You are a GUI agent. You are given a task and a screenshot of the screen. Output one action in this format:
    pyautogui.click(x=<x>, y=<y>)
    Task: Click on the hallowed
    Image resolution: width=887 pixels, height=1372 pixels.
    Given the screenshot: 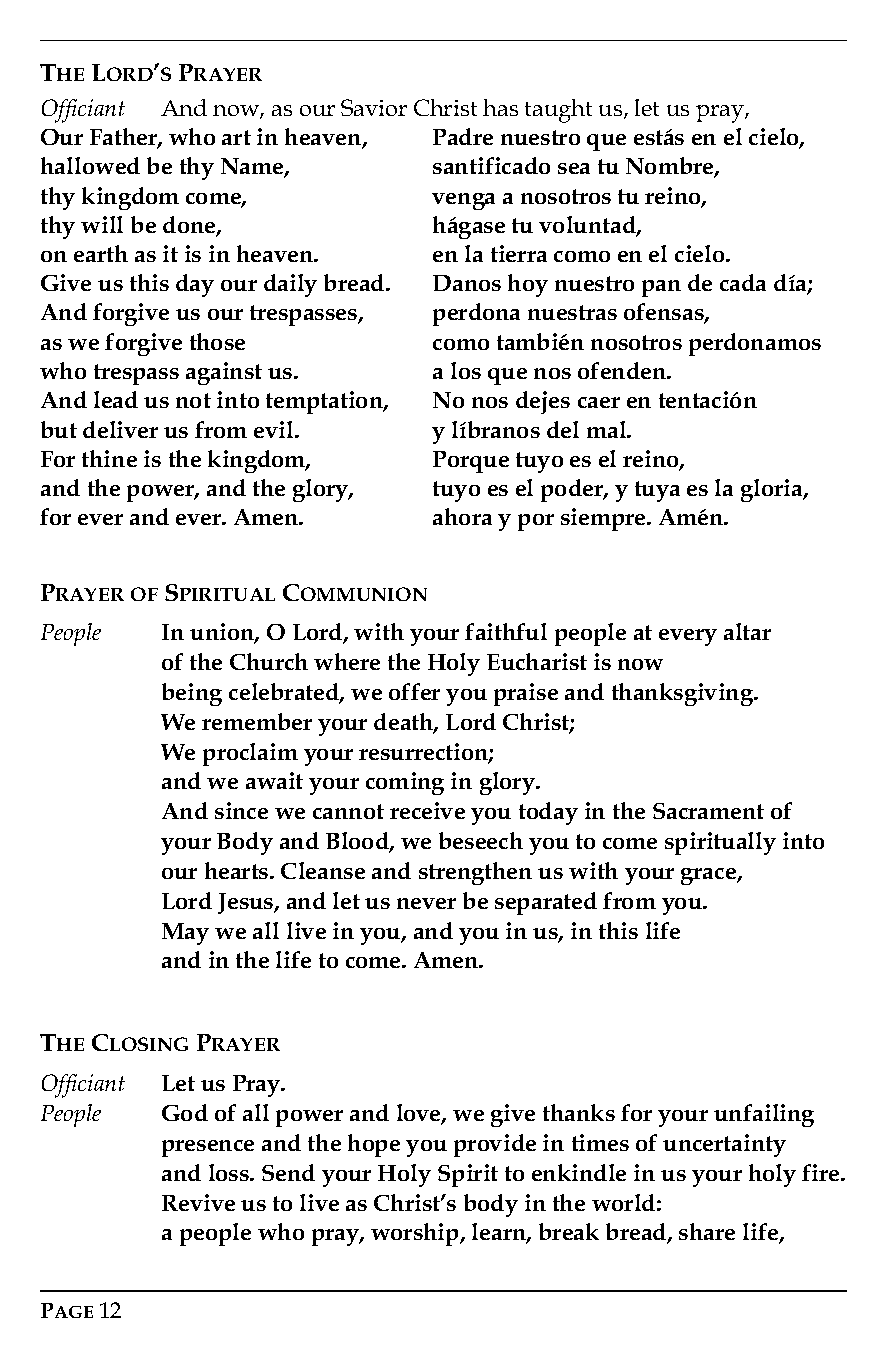 What is the action you would take?
    pyautogui.click(x=90, y=165)
